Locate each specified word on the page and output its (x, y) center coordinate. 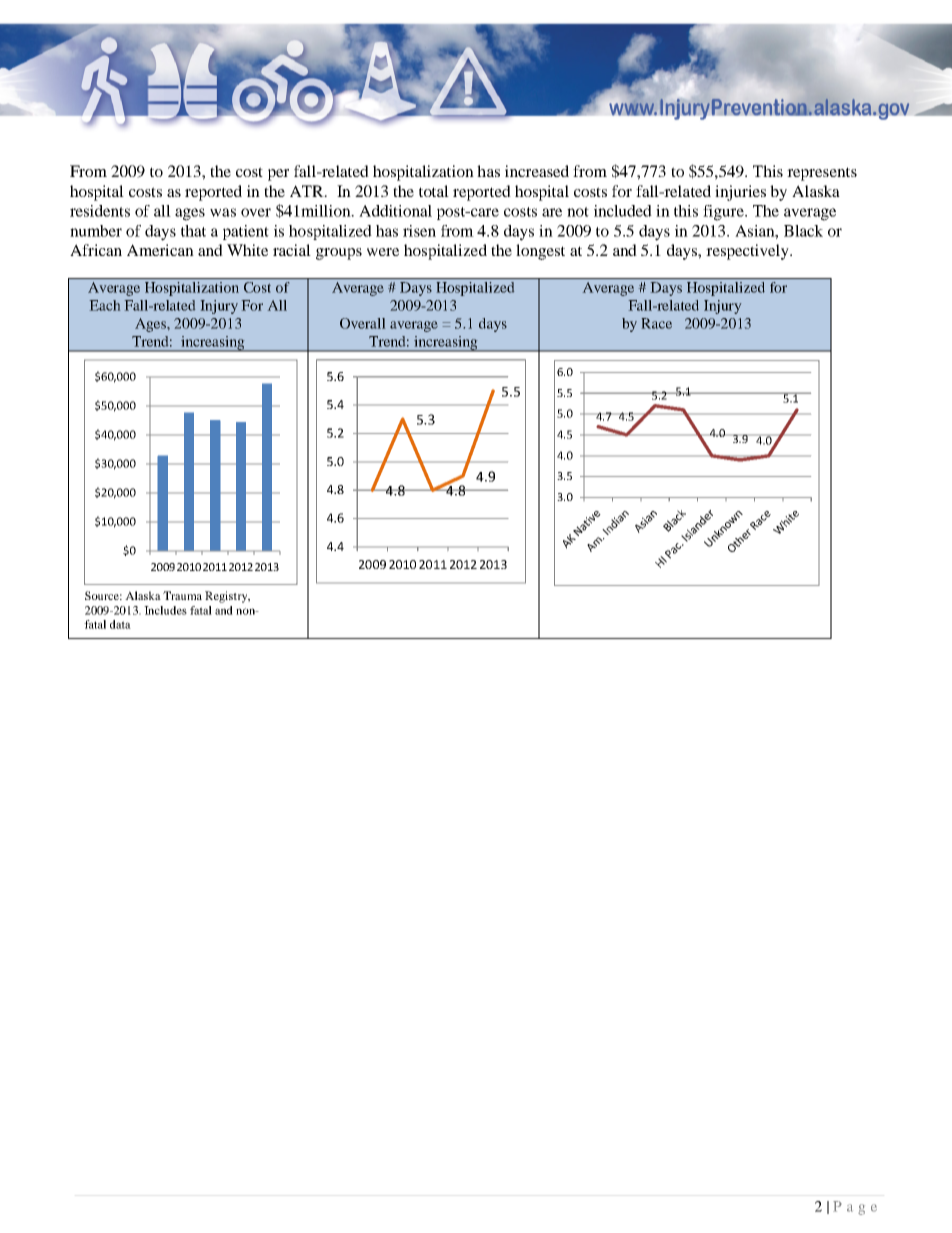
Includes (165, 610)
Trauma (182, 595)
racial (292, 250)
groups (339, 254)
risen (419, 231)
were (383, 252)
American (160, 250)
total (434, 191)
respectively (749, 252)
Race (656, 323)
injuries (740, 193)
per (278, 175)
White (247, 250)
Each (105, 305)
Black (803, 231)
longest (540, 252)
